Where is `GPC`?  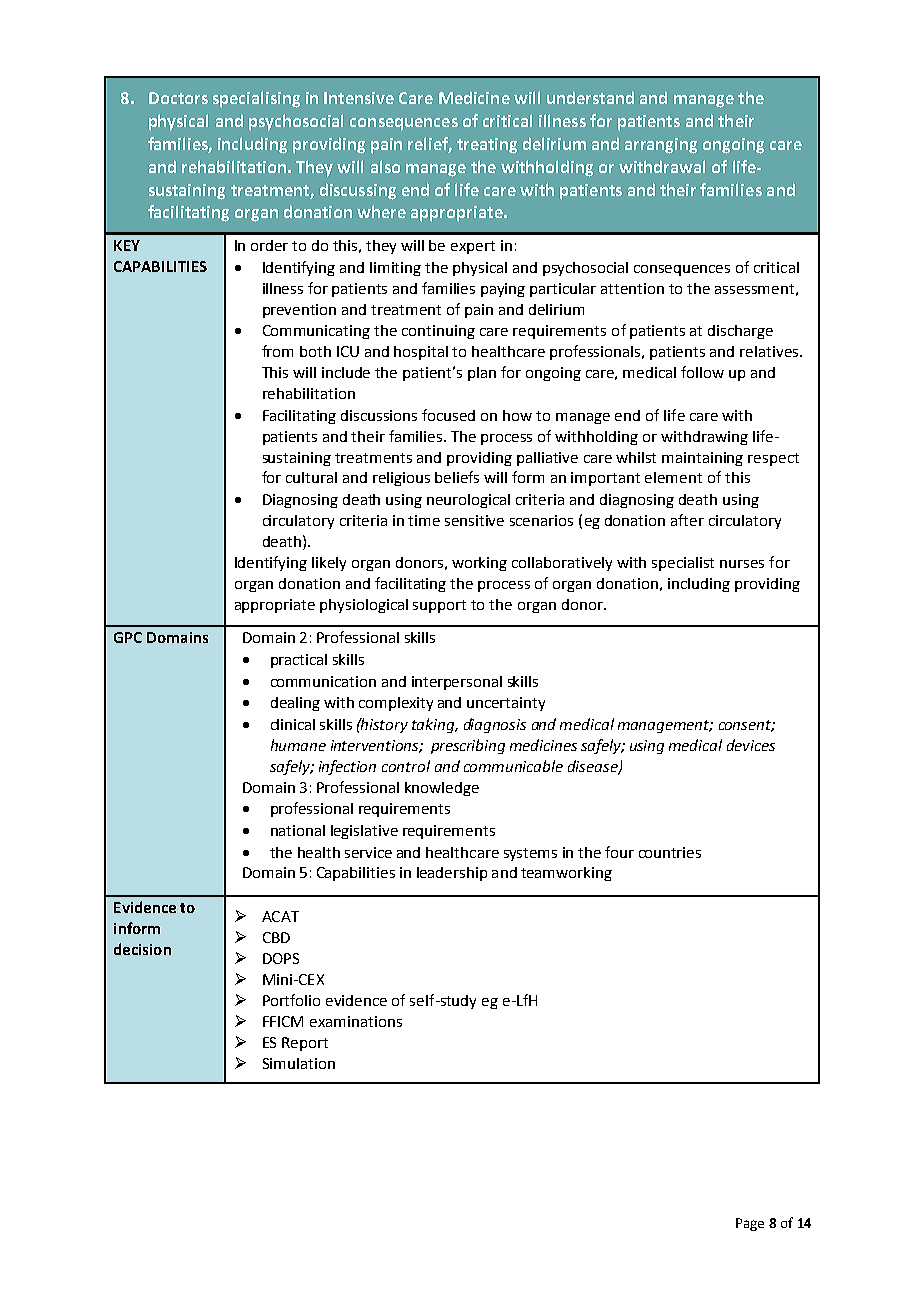
GPC is located at coordinates (128, 637).
